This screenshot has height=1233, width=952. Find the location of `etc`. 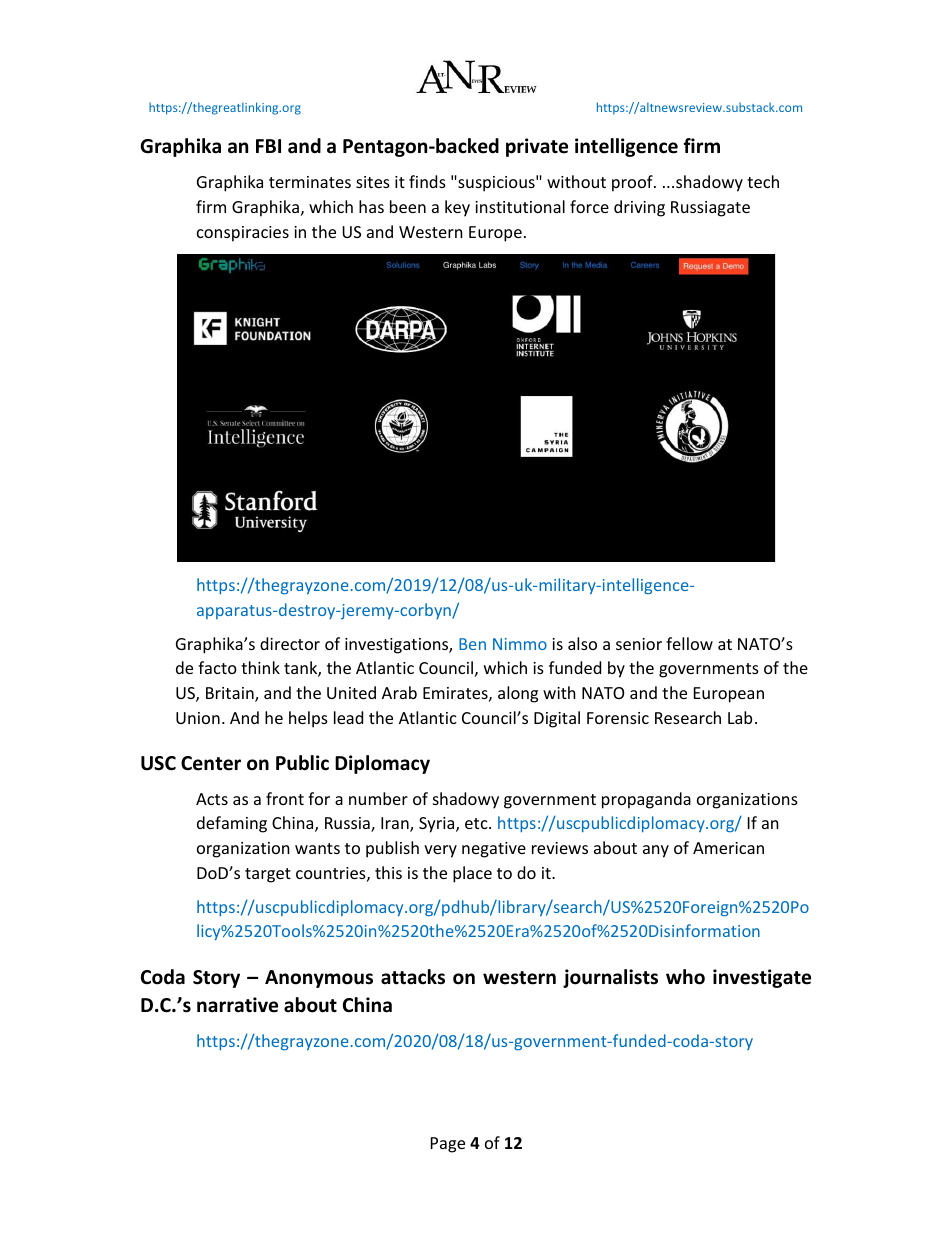

etc is located at coordinates (477, 823).
